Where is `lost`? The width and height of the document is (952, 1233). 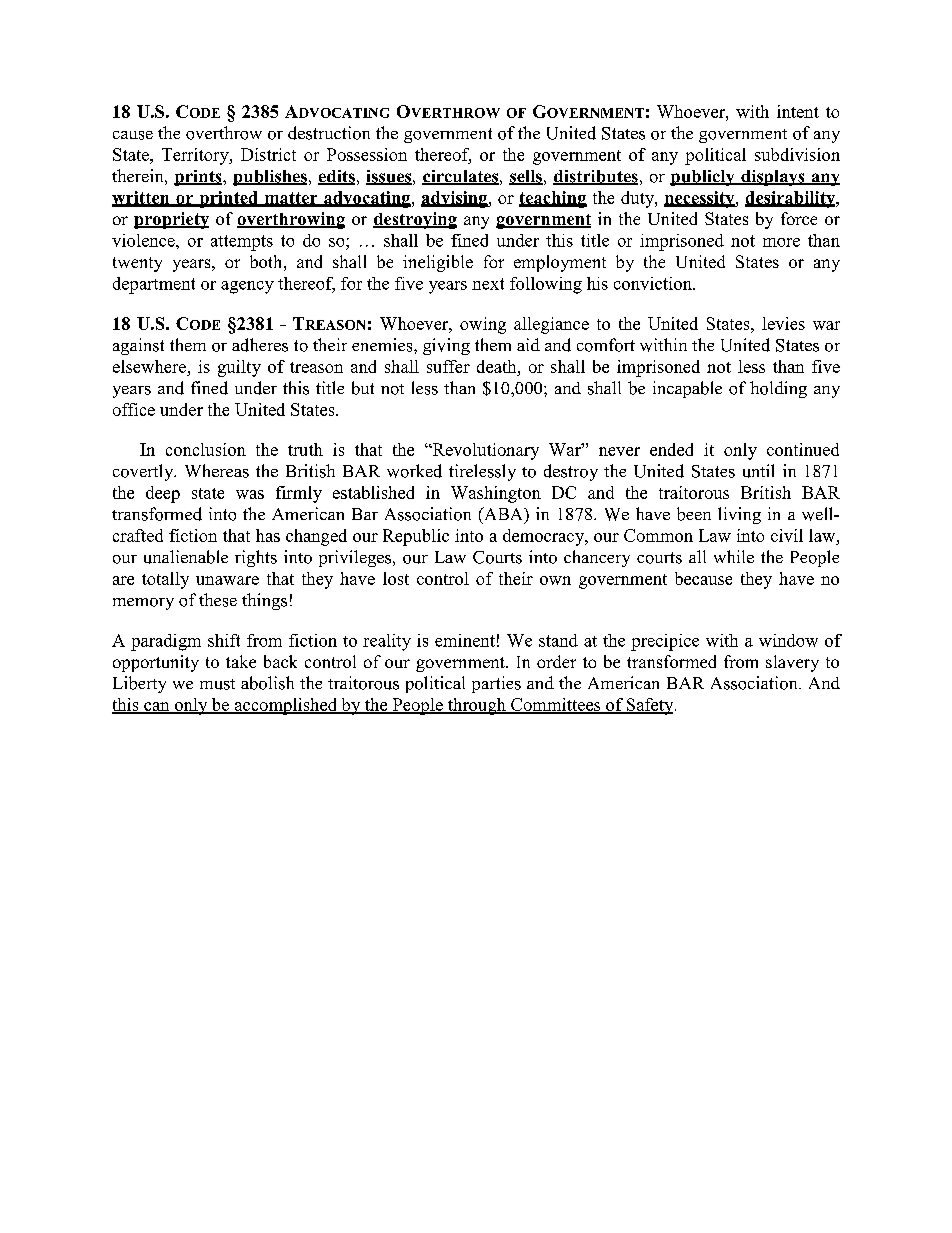 lost is located at coordinates (396, 578).
